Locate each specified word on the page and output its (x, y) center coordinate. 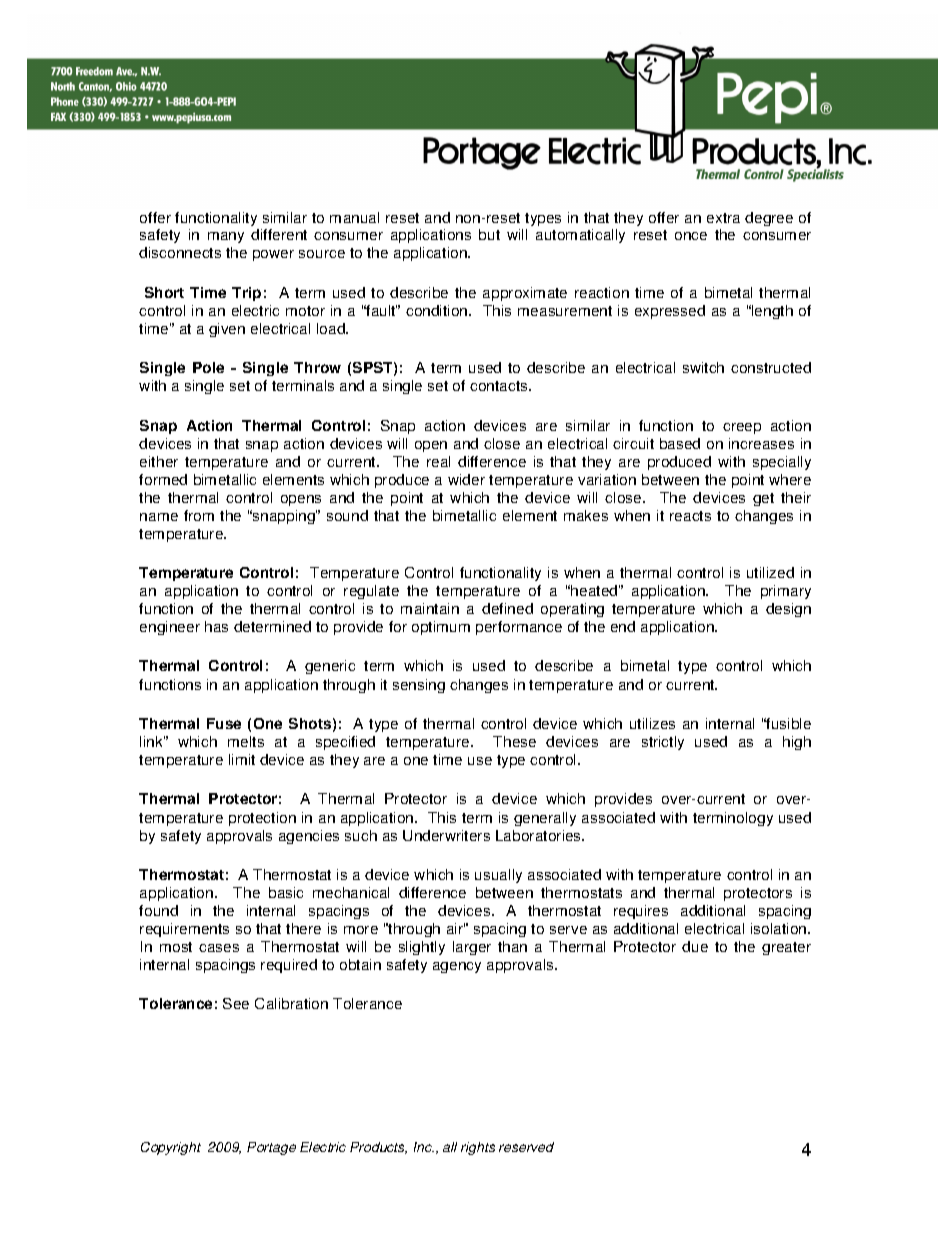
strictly (663, 743)
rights (478, 1148)
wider (466, 479)
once (691, 236)
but (489, 234)
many (226, 237)
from (199, 515)
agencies (309, 837)
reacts (690, 516)
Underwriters (446, 835)
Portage (271, 1148)
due (695, 946)
